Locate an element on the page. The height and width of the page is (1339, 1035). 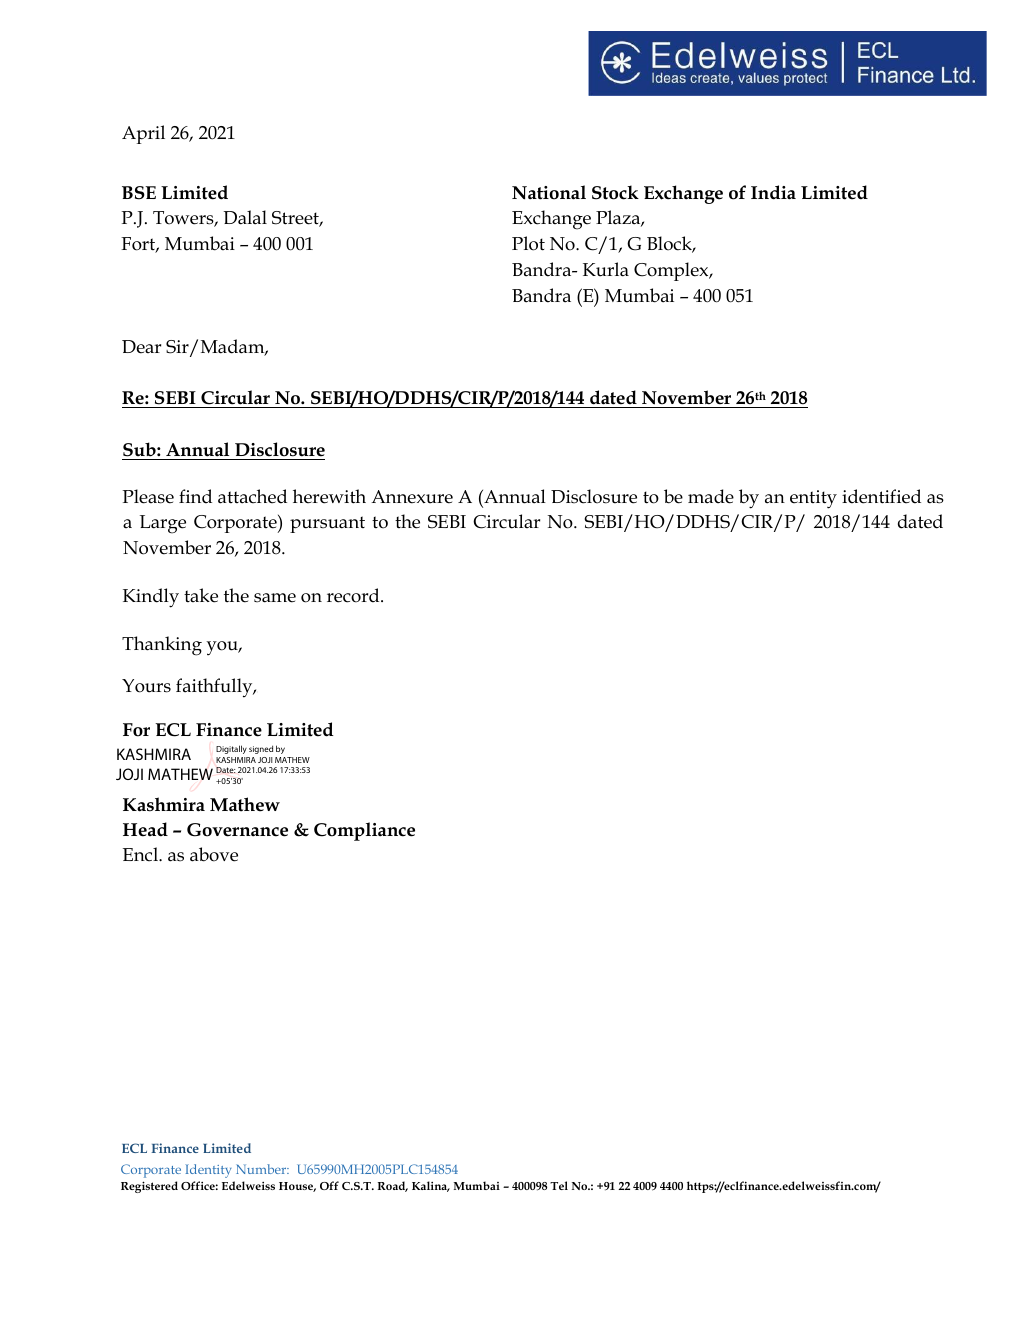
Road is located at coordinates (393, 1186).
